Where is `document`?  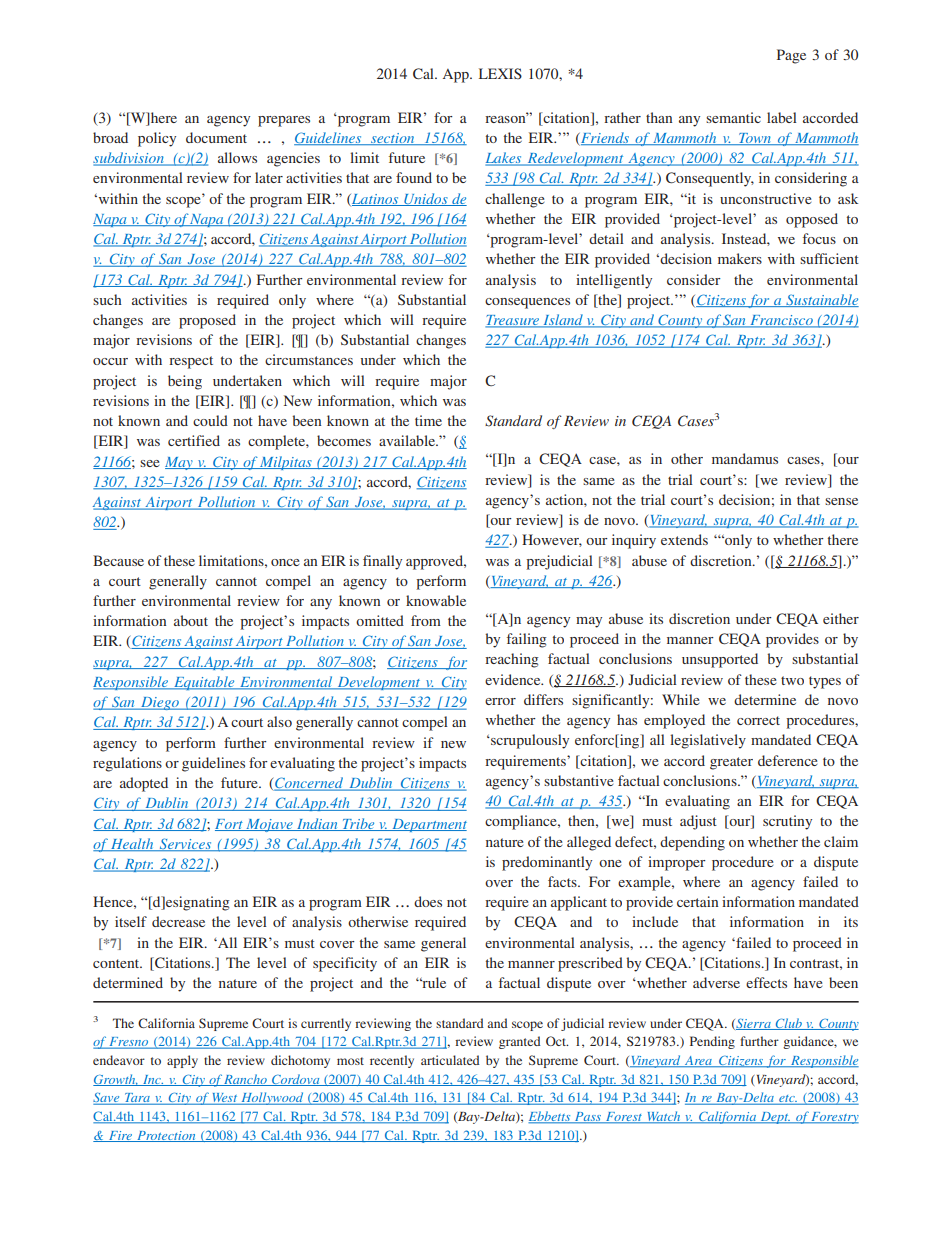 document is located at coordinates (216, 137).
